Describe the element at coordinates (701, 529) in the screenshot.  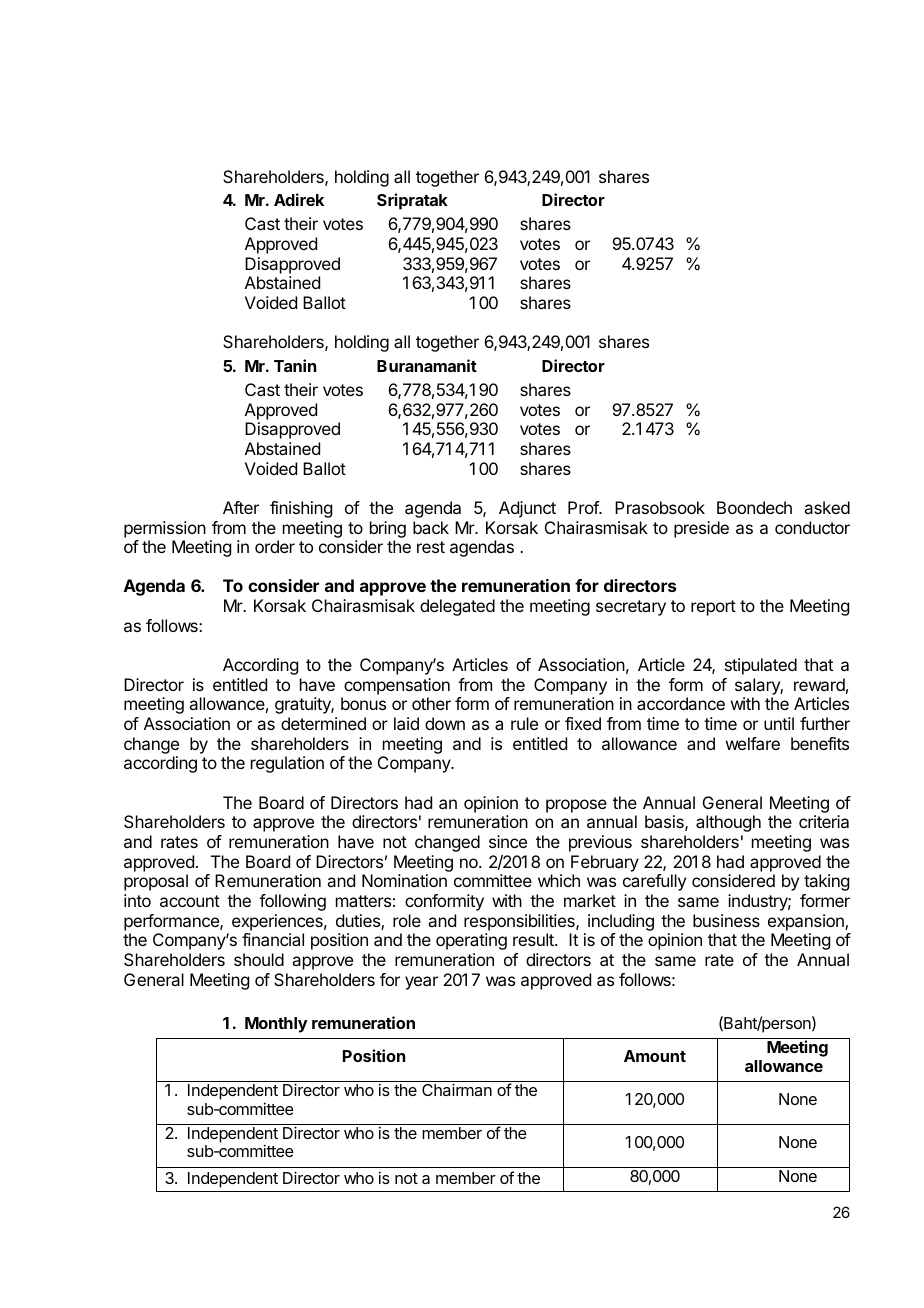
I see `preside` at that location.
